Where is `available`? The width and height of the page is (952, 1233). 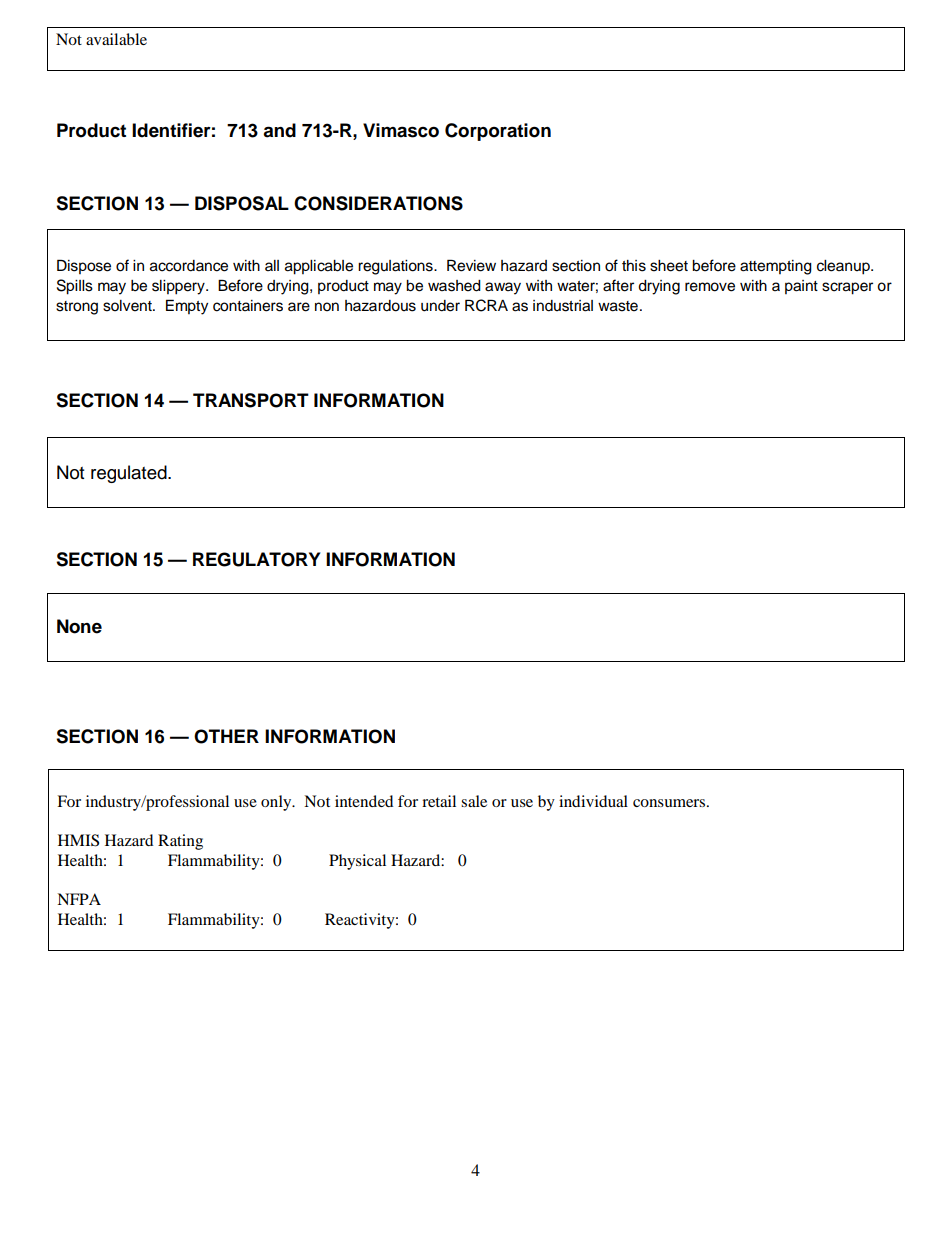
available is located at coordinates (116, 39).
